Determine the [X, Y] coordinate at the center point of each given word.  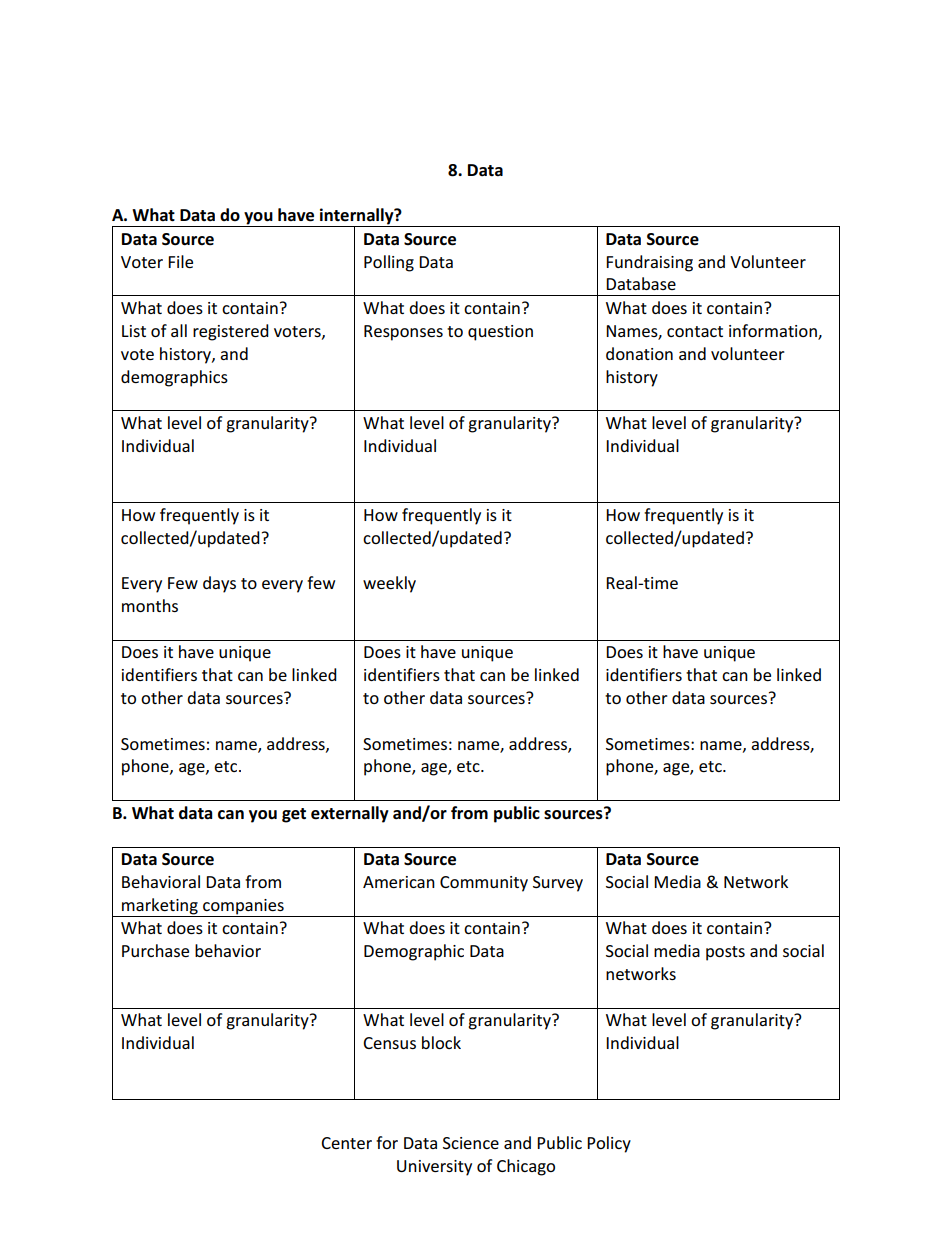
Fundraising [649, 263]
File [180, 261]
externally [350, 814]
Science [471, 1143]
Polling [389, 263]
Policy [609, 1144]
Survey [558, 884]
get [294, 815]
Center [346, 1143]
